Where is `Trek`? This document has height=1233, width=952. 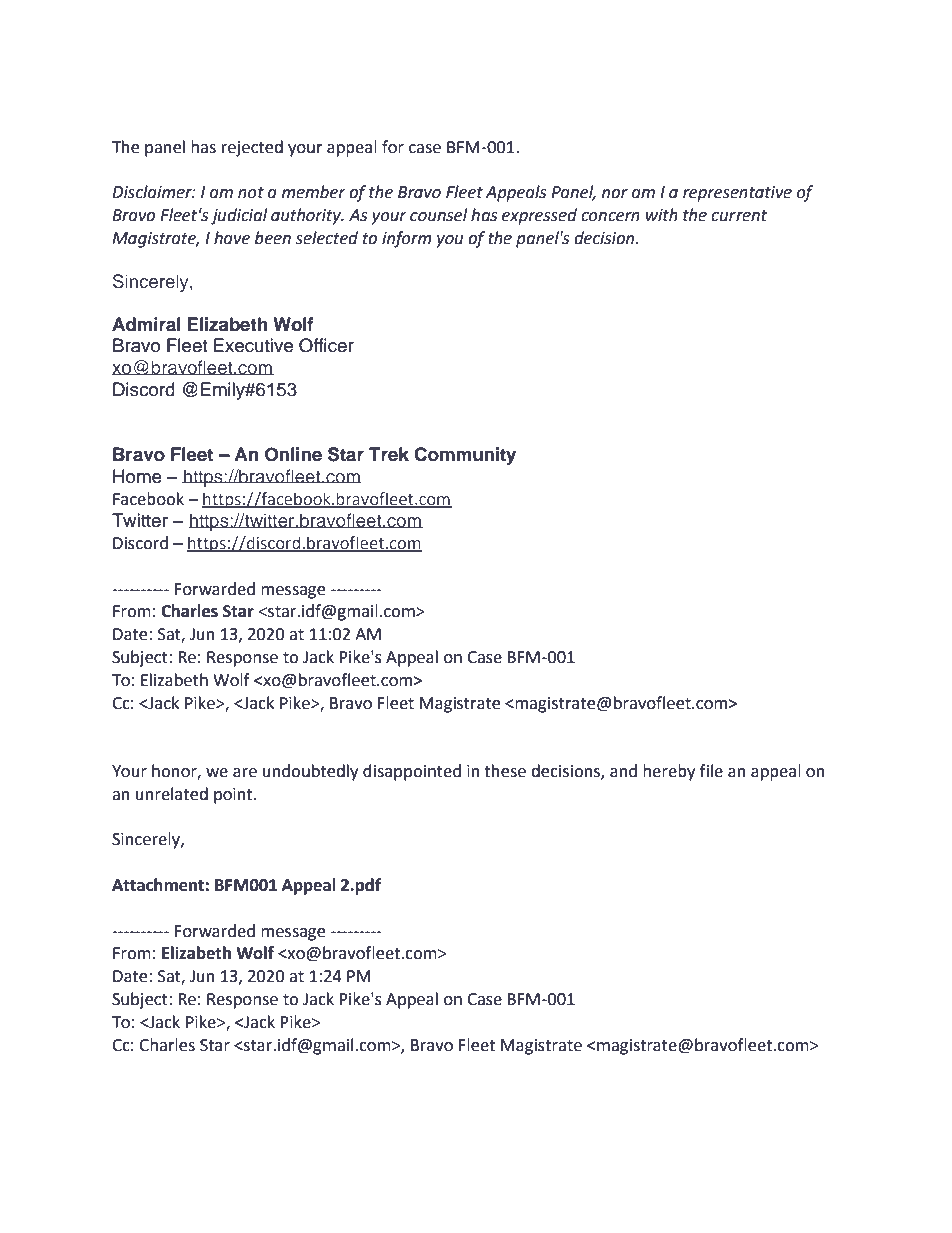
Trek is located at coordinates (389, 454).
